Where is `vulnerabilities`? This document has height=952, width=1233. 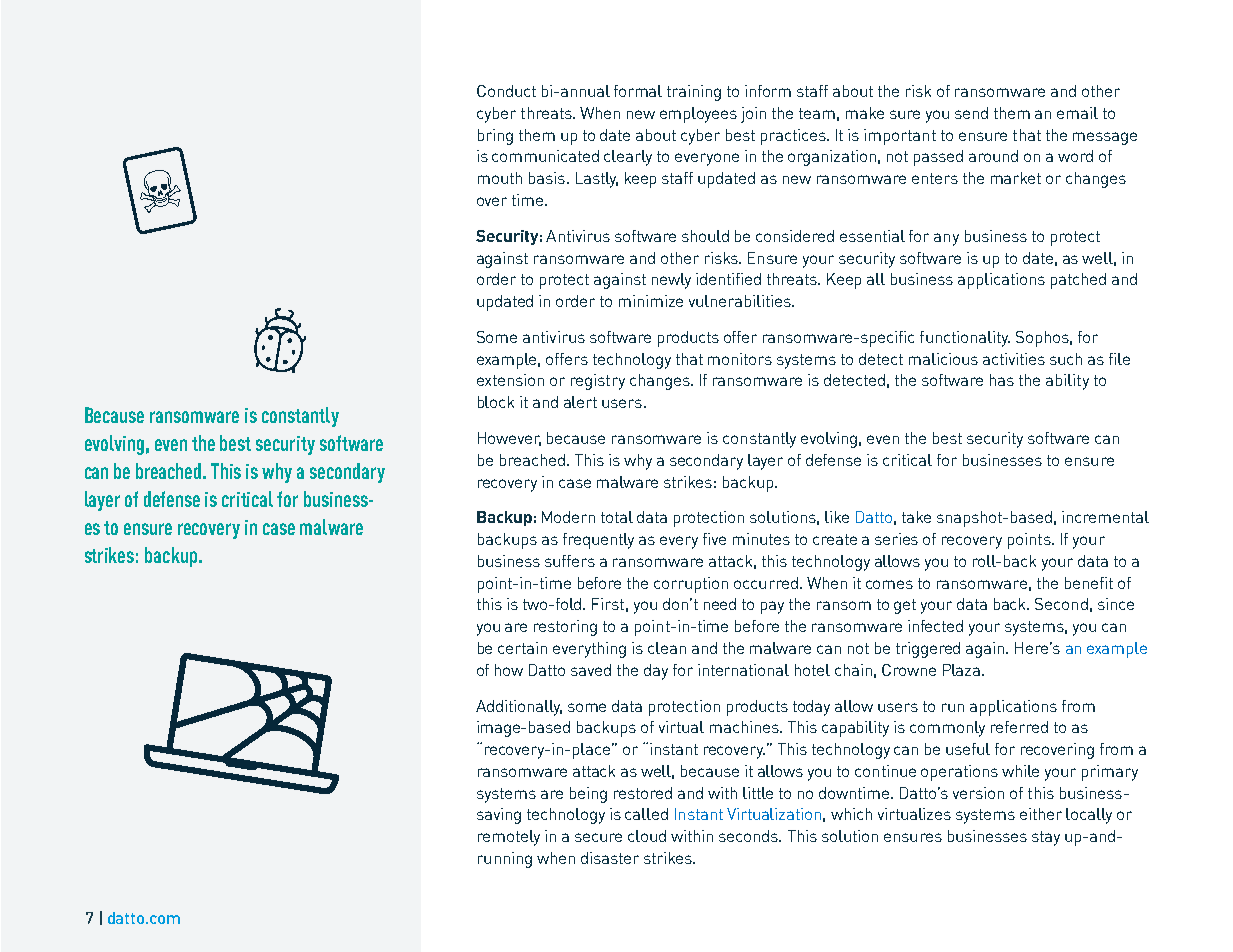
vulnerabilities is located at coordinates (741, 301).
